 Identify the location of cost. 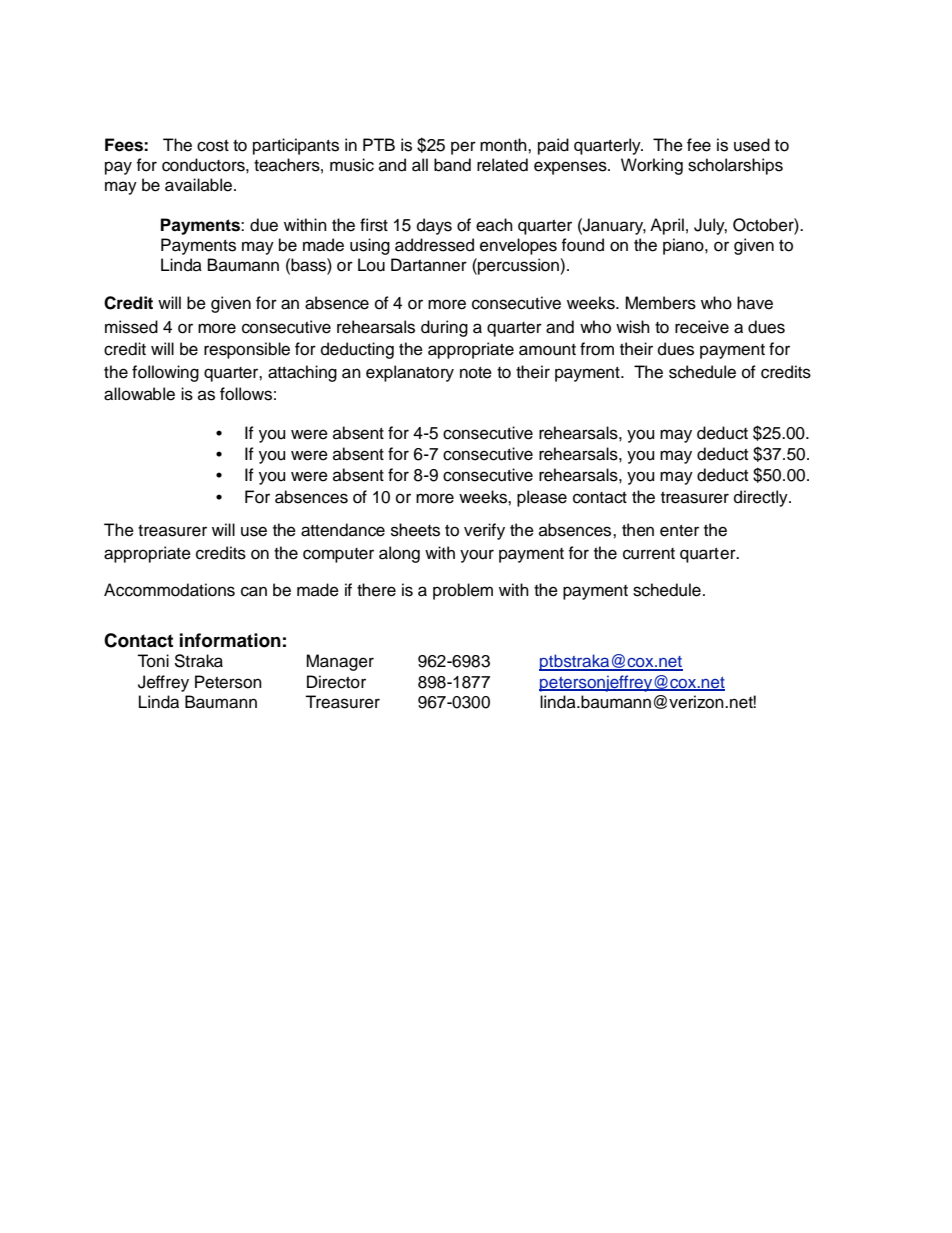
(213, 146).
